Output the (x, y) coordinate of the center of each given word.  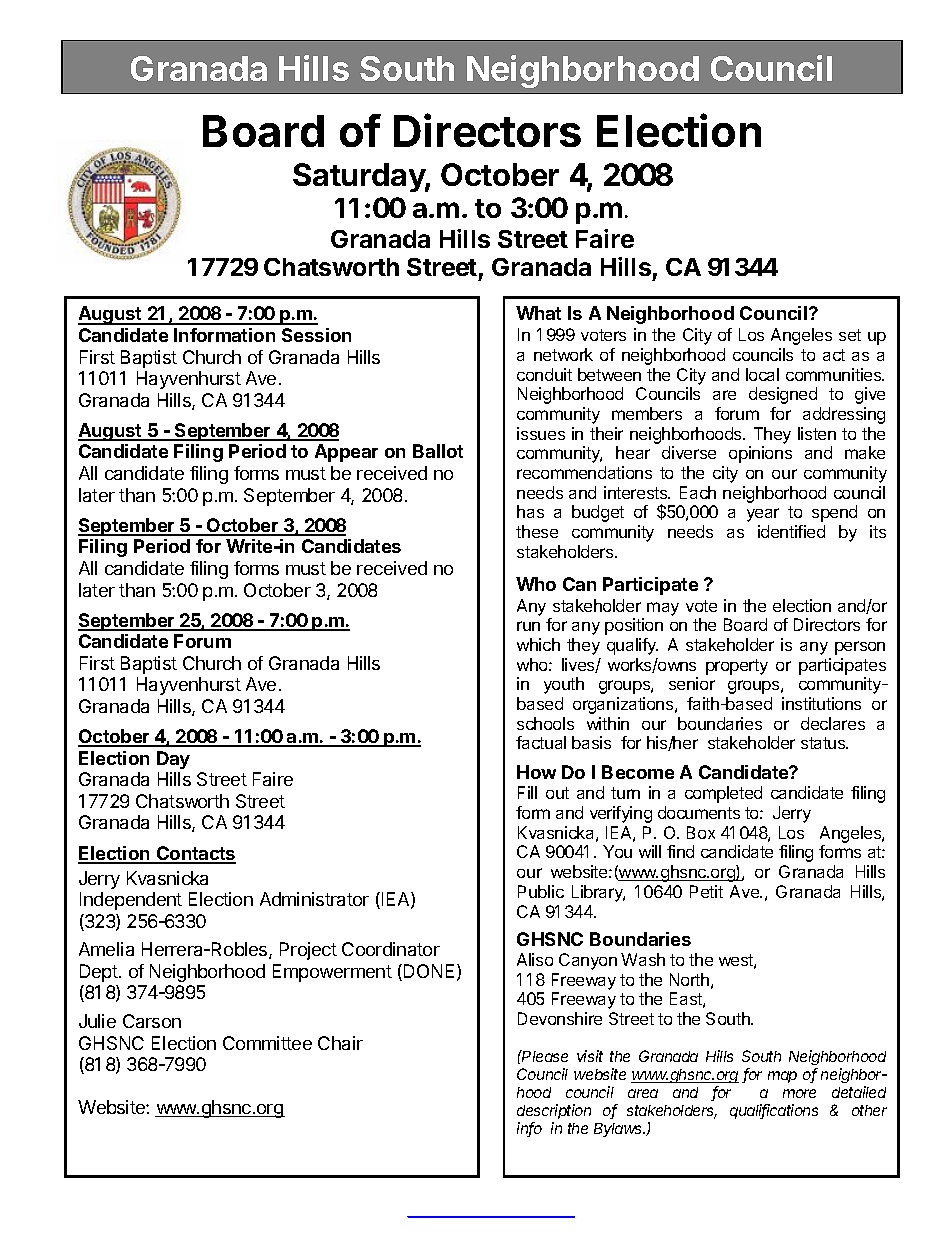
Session (316, 335)
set (850, 335)
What (538, 313)
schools (545, 723)
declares (833, 723)
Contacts (195, 854)
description (554, 1113)
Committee (267, 1043)
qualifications (774, 1111)
